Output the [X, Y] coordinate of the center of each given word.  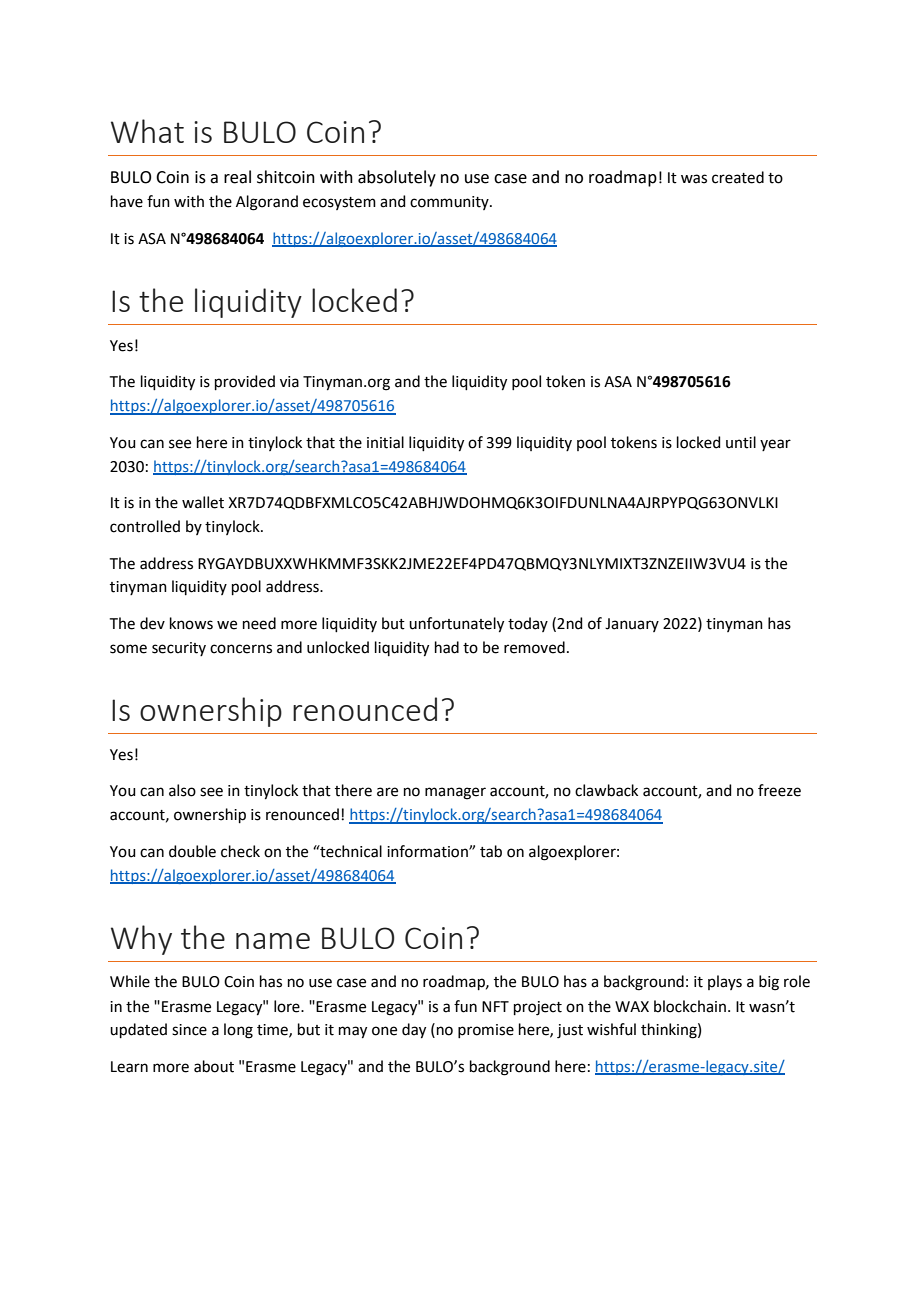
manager [455, 793]
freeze [779, 790]
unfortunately [456, 625]
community [450, 203]
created [738, 177]
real [237, 177]
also [182, 790]
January [632, 625]
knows [191, 623]
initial [385, 442]
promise [486, 1031]
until [741, 442]
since [189, 1030]
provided [245, 382]
